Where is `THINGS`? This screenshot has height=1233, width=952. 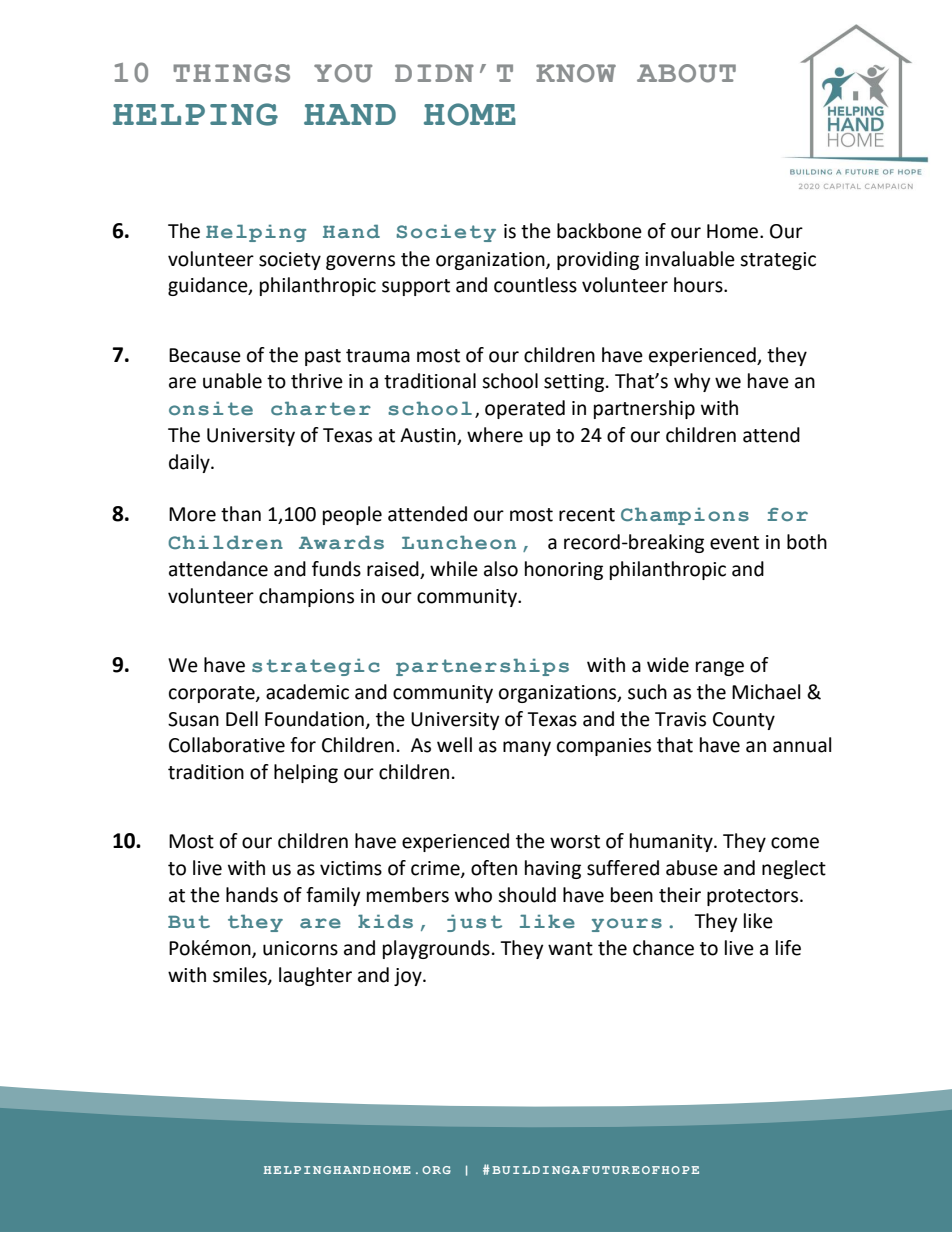
THINGS is located at coordinates (231, 73).
